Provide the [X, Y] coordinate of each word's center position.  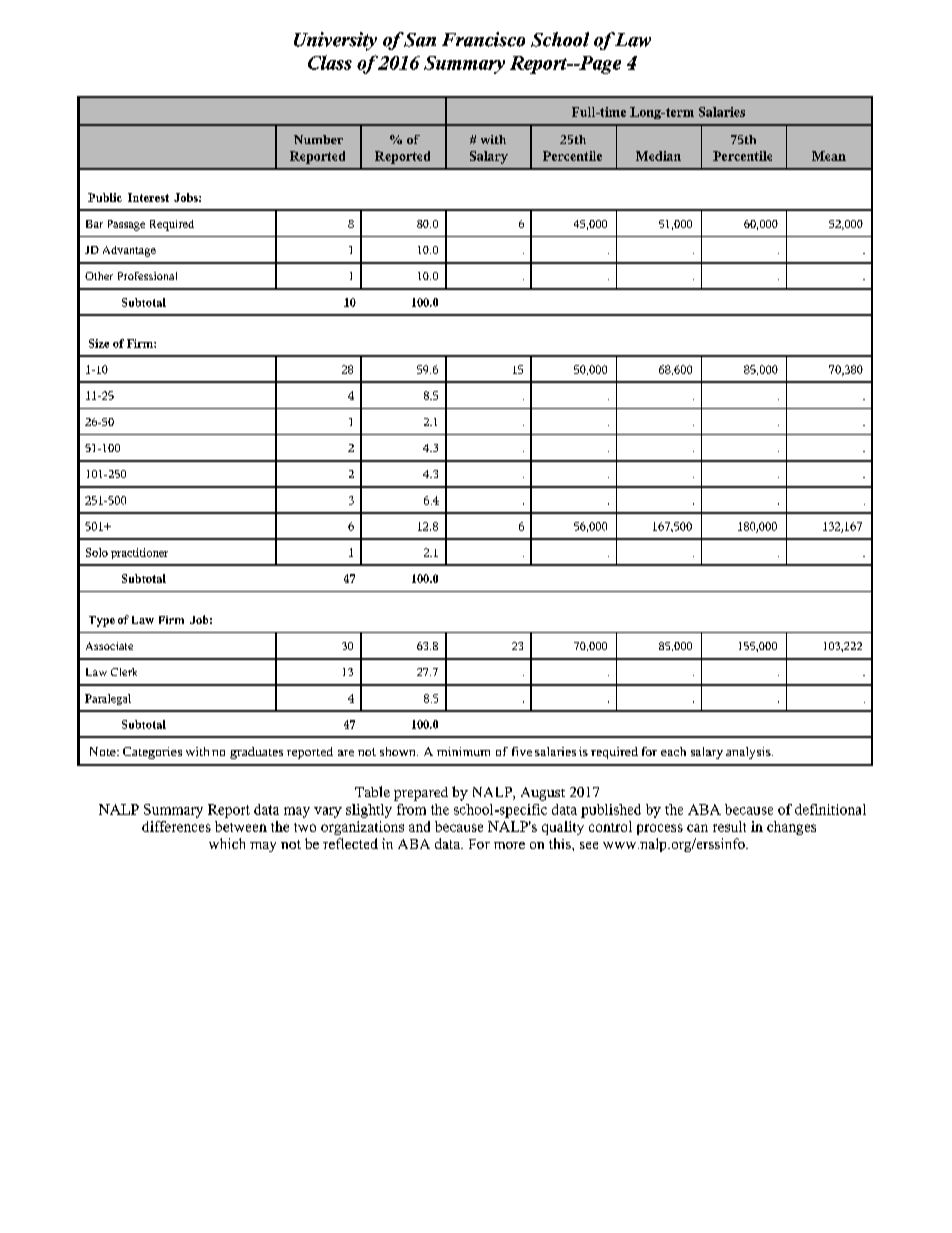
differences [176, 826]
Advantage [129, 251]
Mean [829, 156]
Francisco [483, 39]
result [729, 826]
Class [330, 62]
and [419, 826]
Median [658, 156]
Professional [147, 276]
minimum [463, 751]
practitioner [139, 553]
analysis [749, 753]
